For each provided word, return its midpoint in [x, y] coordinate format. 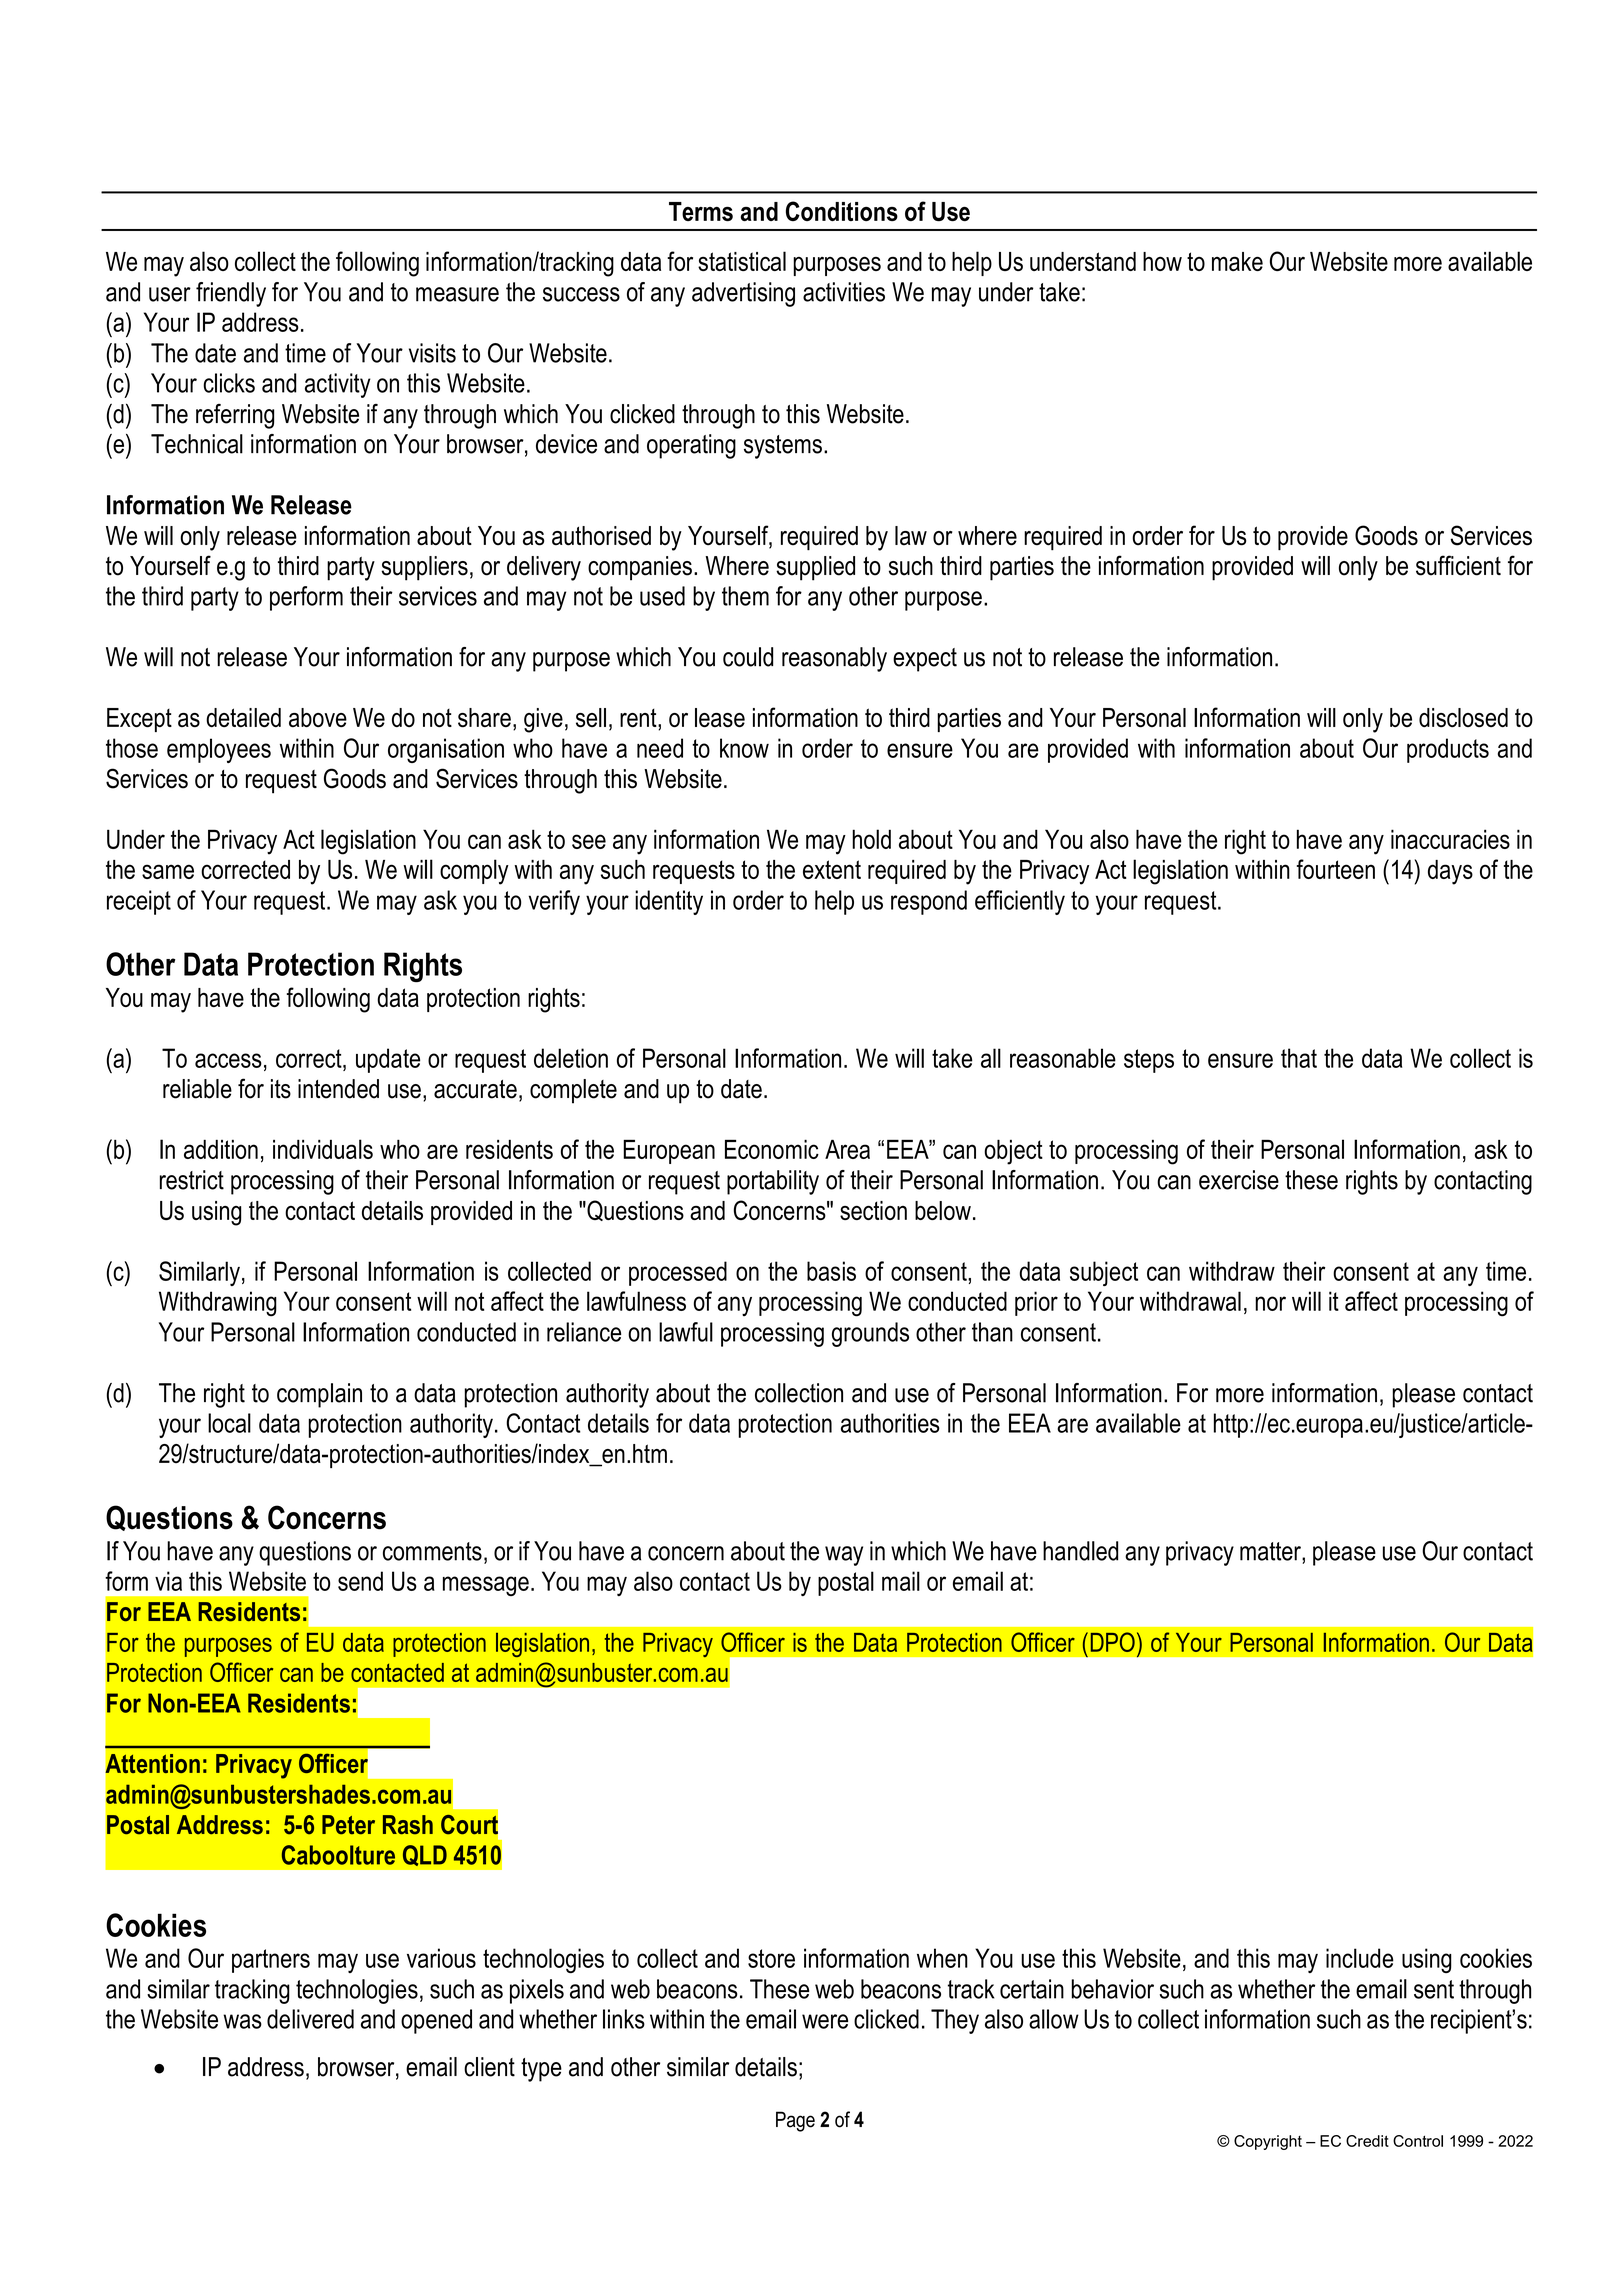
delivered [310, 2019]
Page [795, 2121]
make [1237, 261]
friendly [231, 294]
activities [844, 292]
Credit [1367, 2141]
